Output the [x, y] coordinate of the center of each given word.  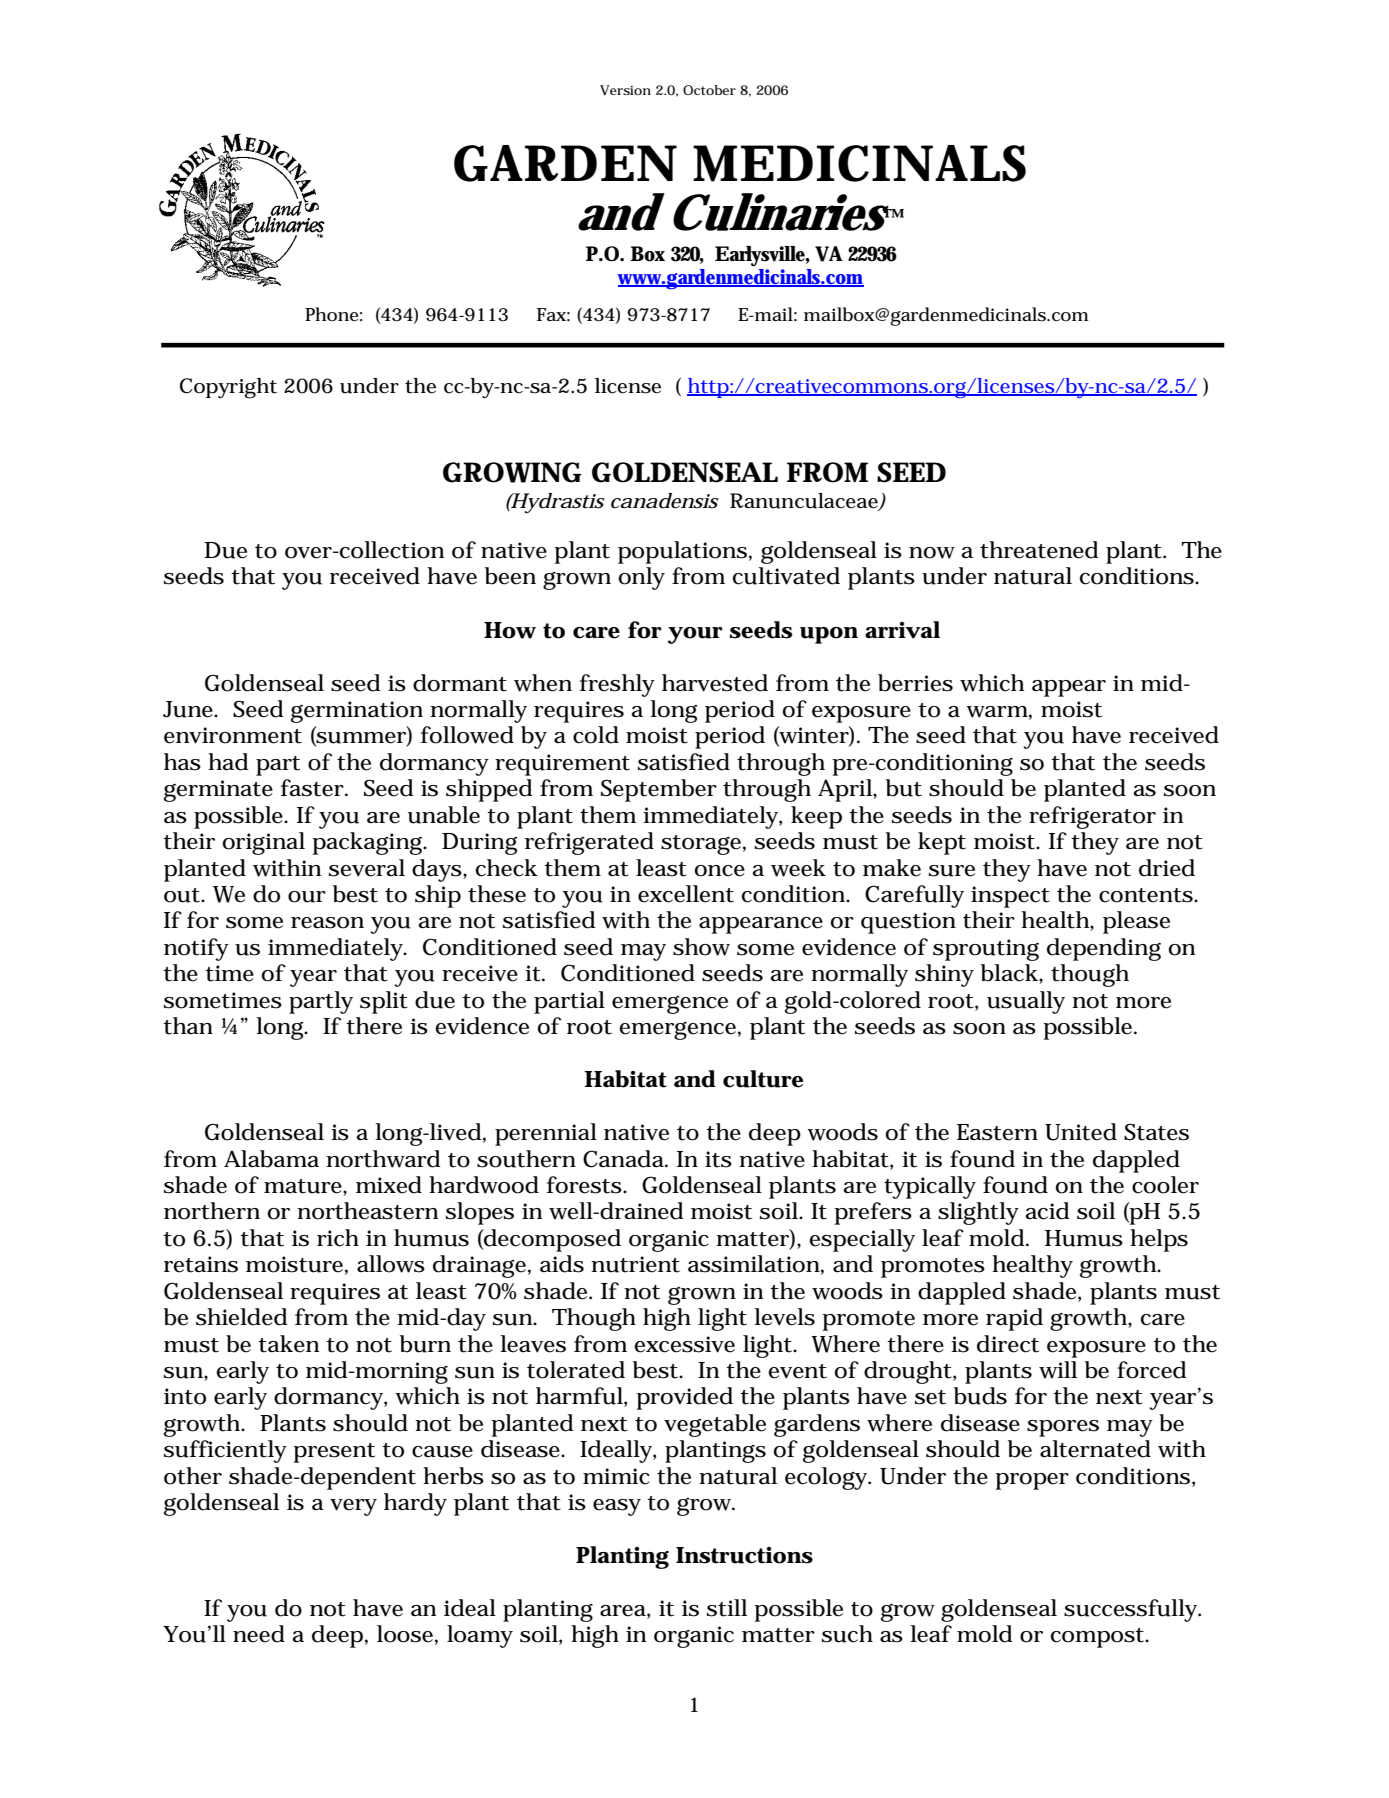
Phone [333, 314]
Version [625, 90]
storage [703, 845]
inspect [1010, 897]
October [709, 90]
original [264, 843]
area [625, 1612]
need [259, 1634]
